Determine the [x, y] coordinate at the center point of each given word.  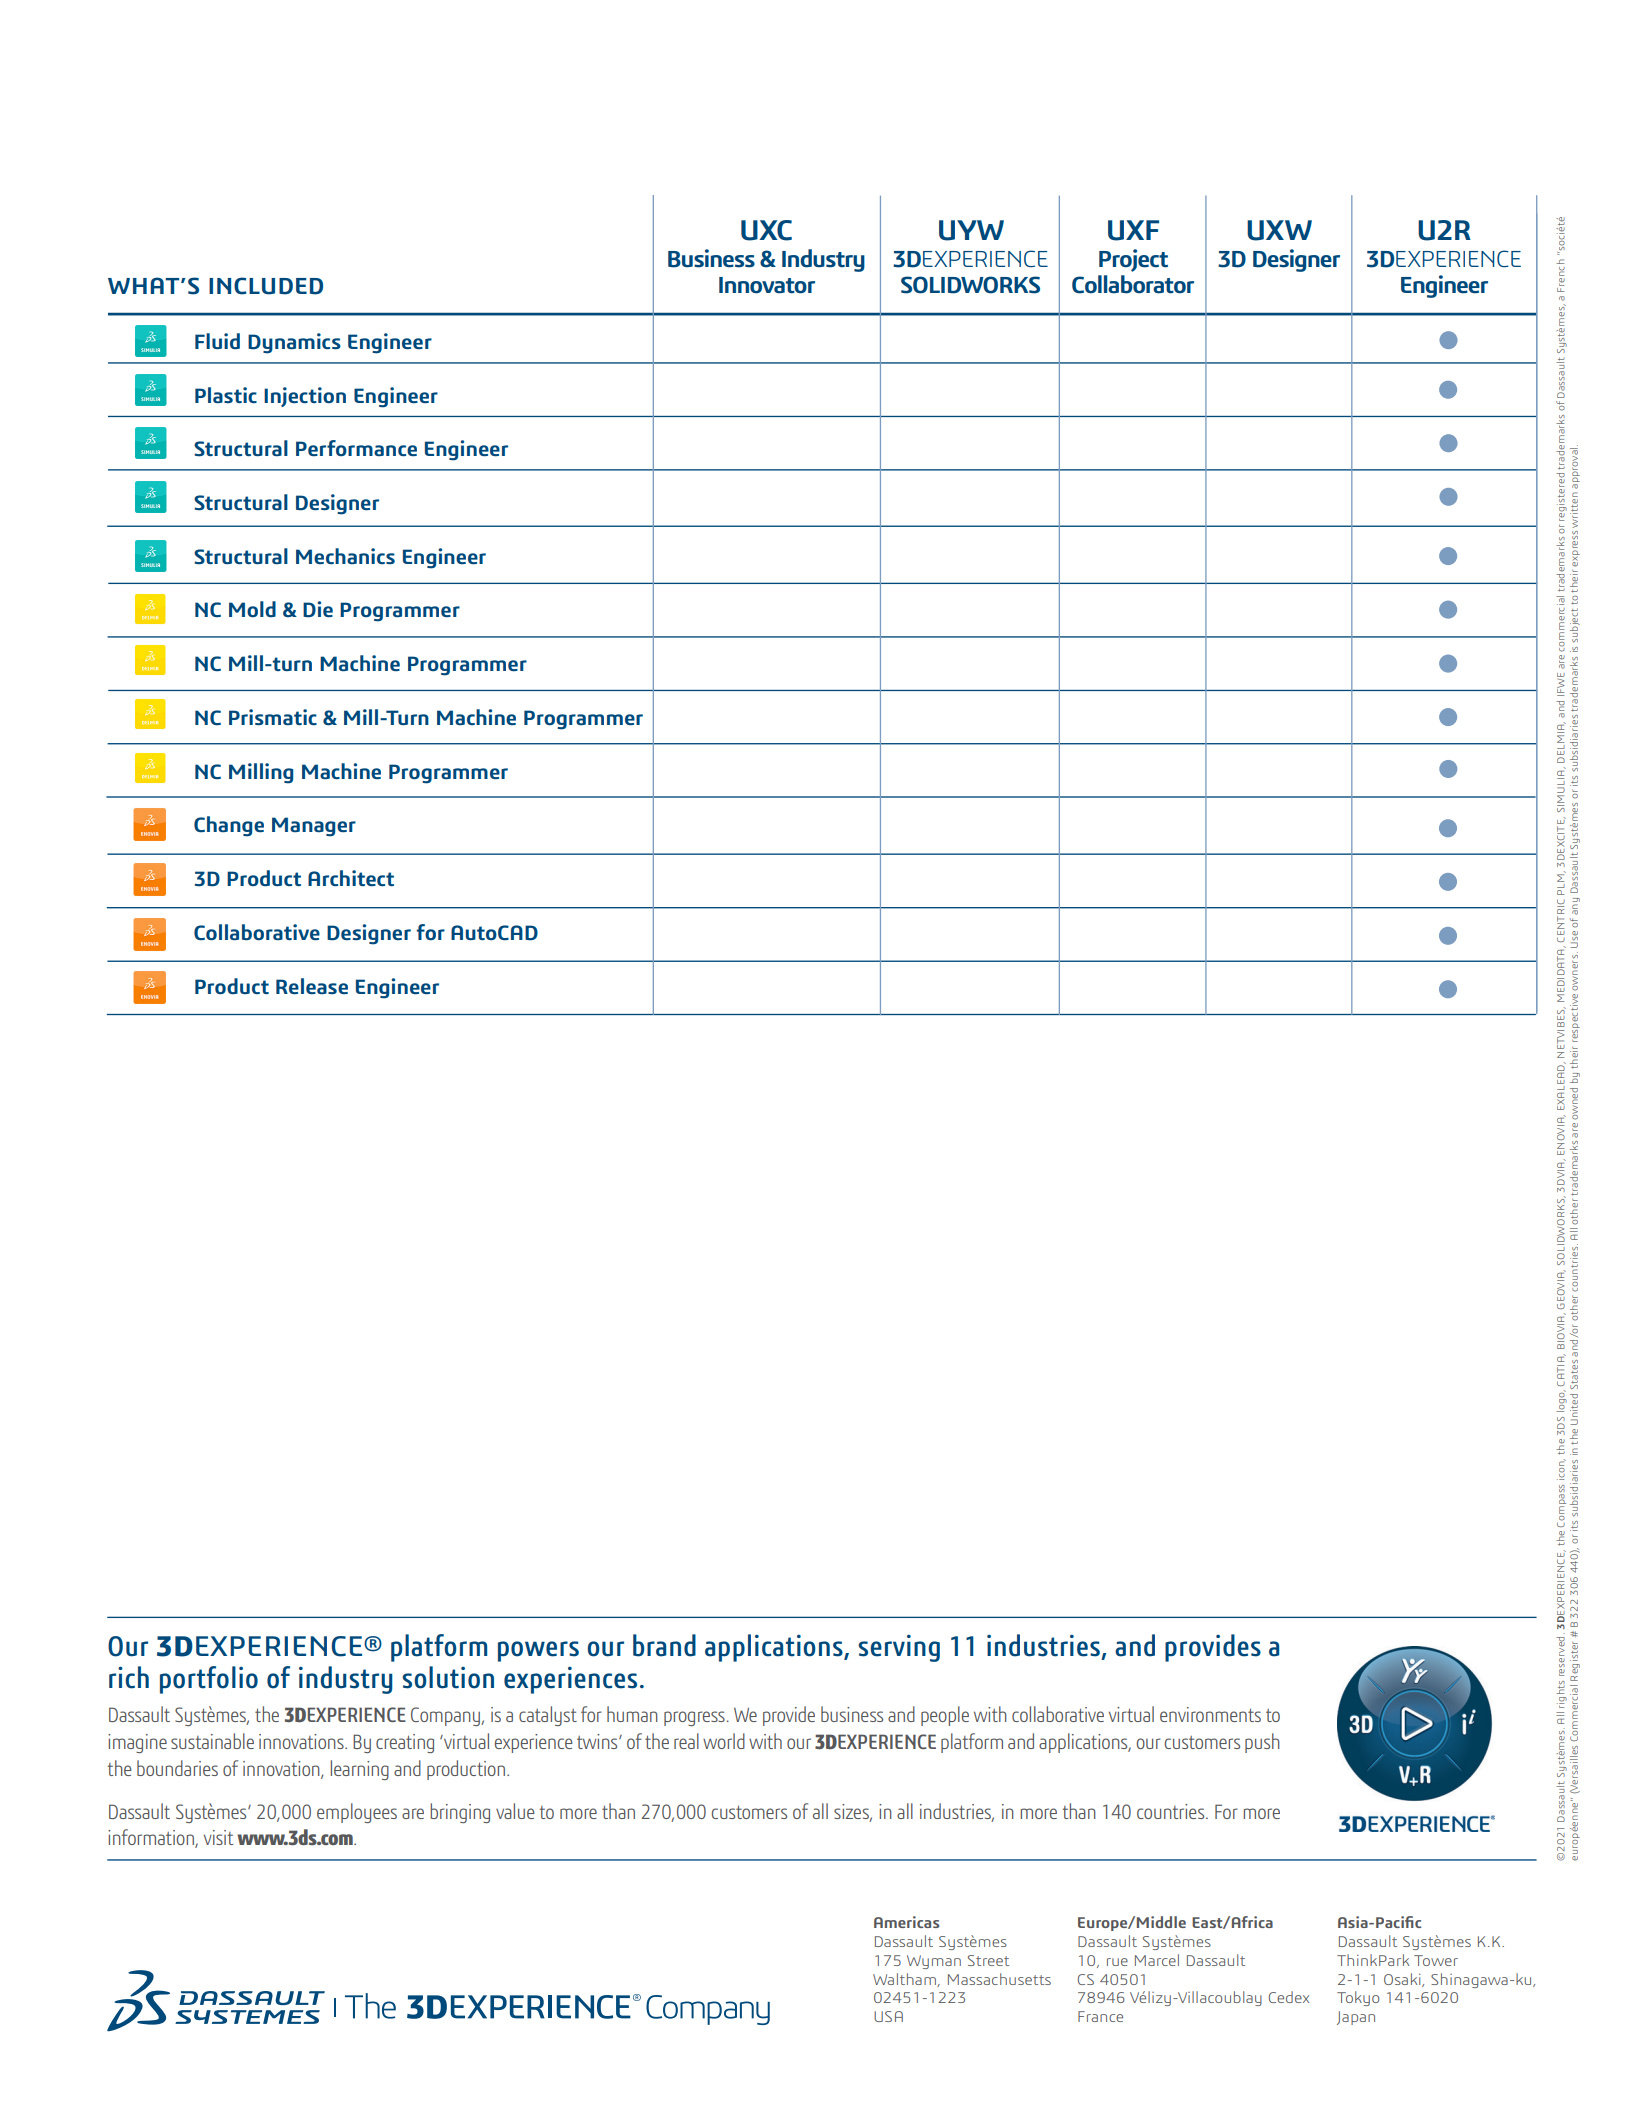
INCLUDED [266, 286]
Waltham [905, 1980]
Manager [314, 827]
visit [218, 1837]
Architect [351, 878]
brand [664, 1645]
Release [312, 986]
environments [1210, 1714]
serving [899, 1648]
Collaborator [1133, 284]
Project [1133, 260]
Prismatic [273, 717]
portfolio [209, 1680]
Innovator [767, 285]
